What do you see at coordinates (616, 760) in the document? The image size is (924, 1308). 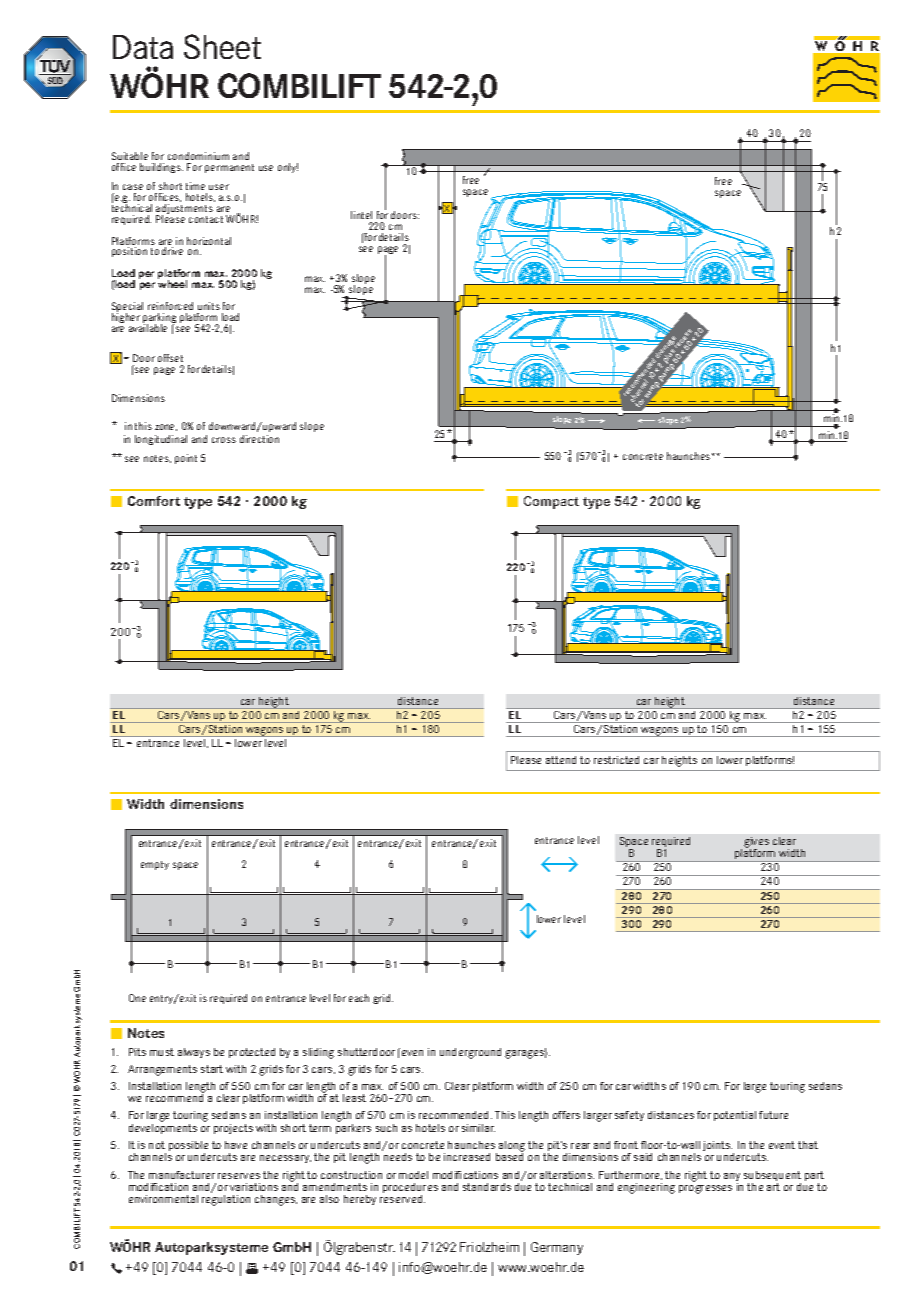 I see `restricted` at bounding box center [616, 760].
